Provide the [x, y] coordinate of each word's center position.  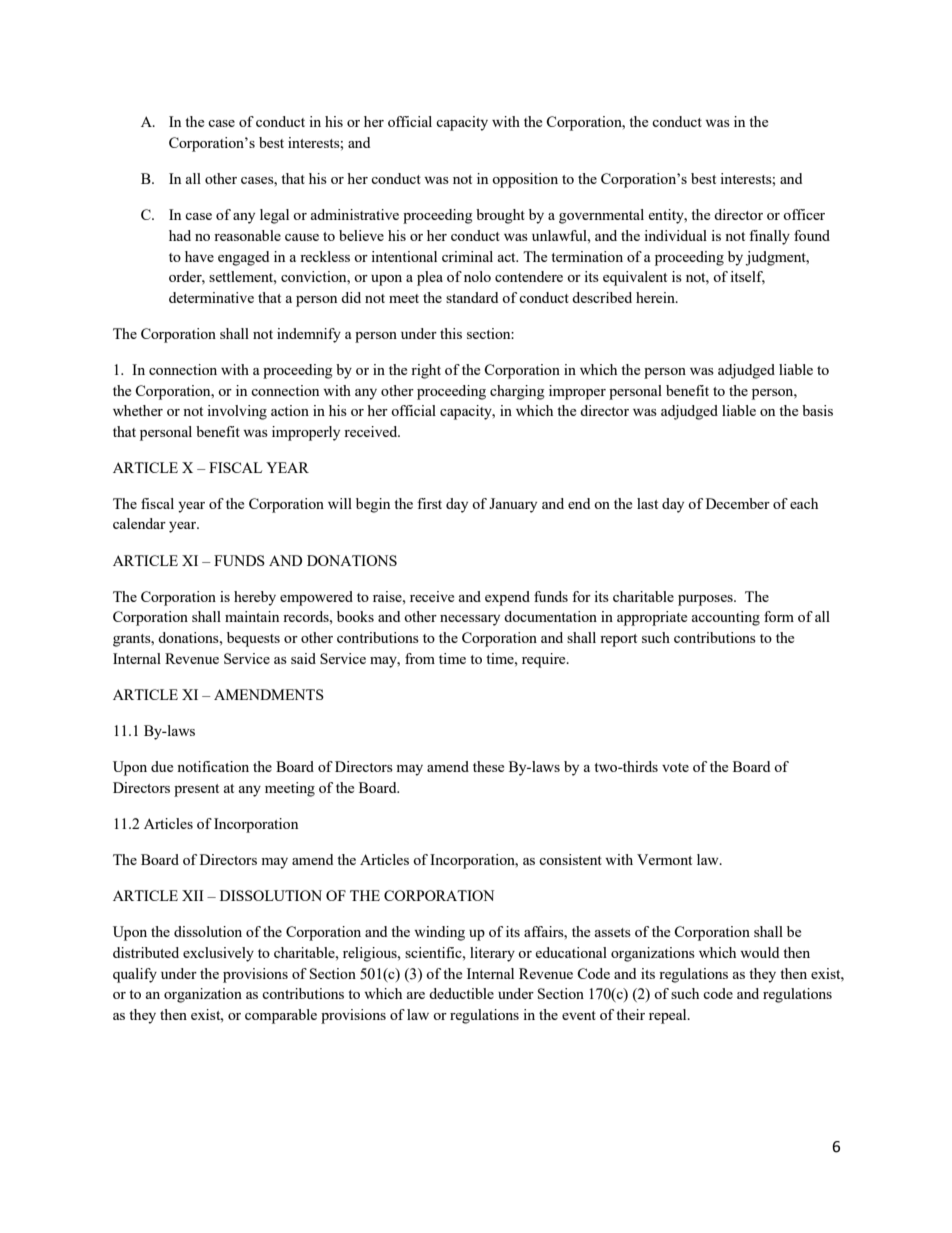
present [196, 790]
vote [675, 767]
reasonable [247, 235]
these [488, 766]
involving [237, 412]
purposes [706, 600]
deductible [461, 993]
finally [769, 237]
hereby [255, 598]
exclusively [218, 954]
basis [817, 410]
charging [517, 392]
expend [507, 598]
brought [500, 216]
